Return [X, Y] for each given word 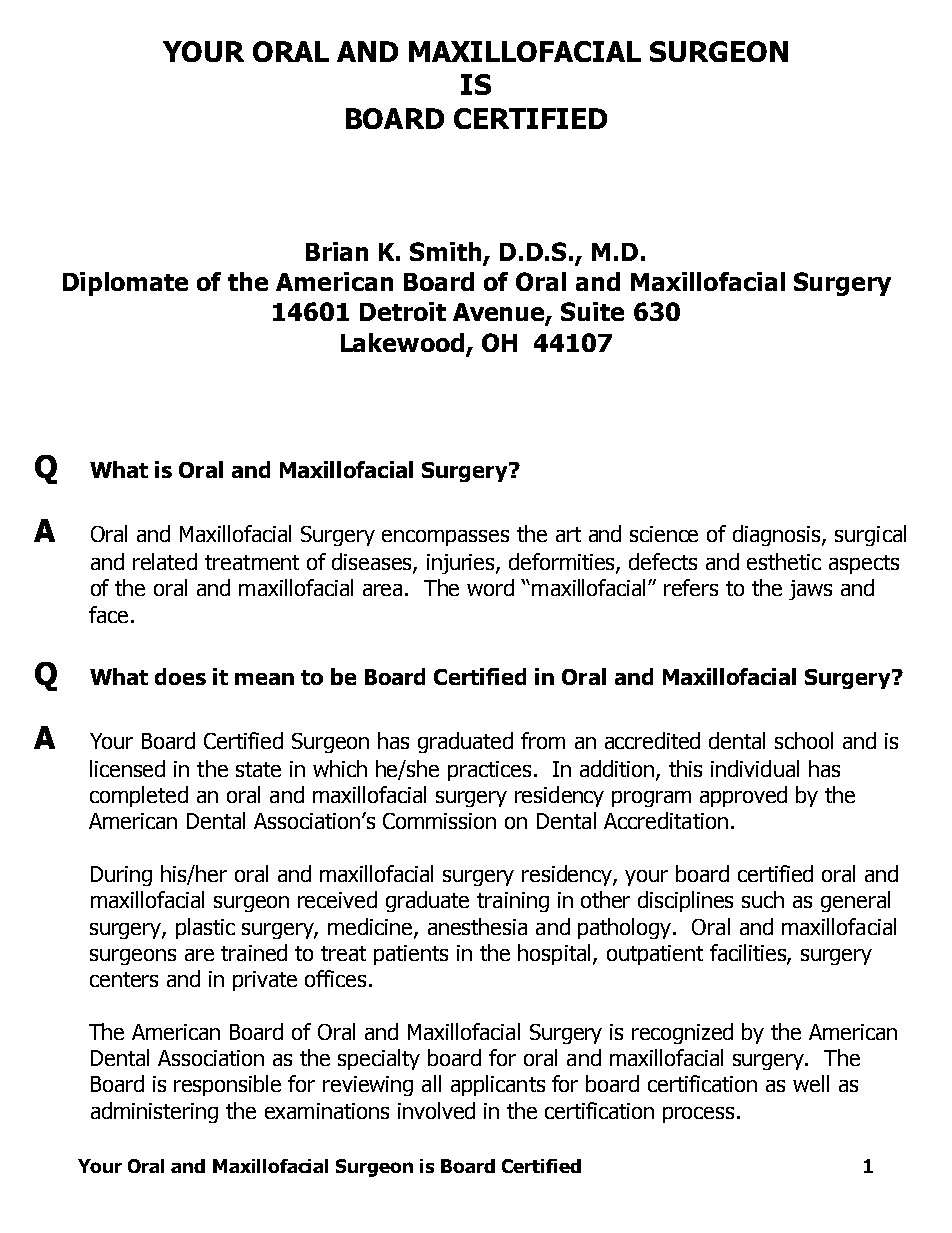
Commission [439, 821]
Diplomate [125, 284]
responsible [227, 1085]
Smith [447, 253]
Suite [592, 311]
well [811, 1083]
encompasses [445, 538]
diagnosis [778, 535]
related [165, 561]
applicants [498, 1085]
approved [743, 796]
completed [139, 796]
